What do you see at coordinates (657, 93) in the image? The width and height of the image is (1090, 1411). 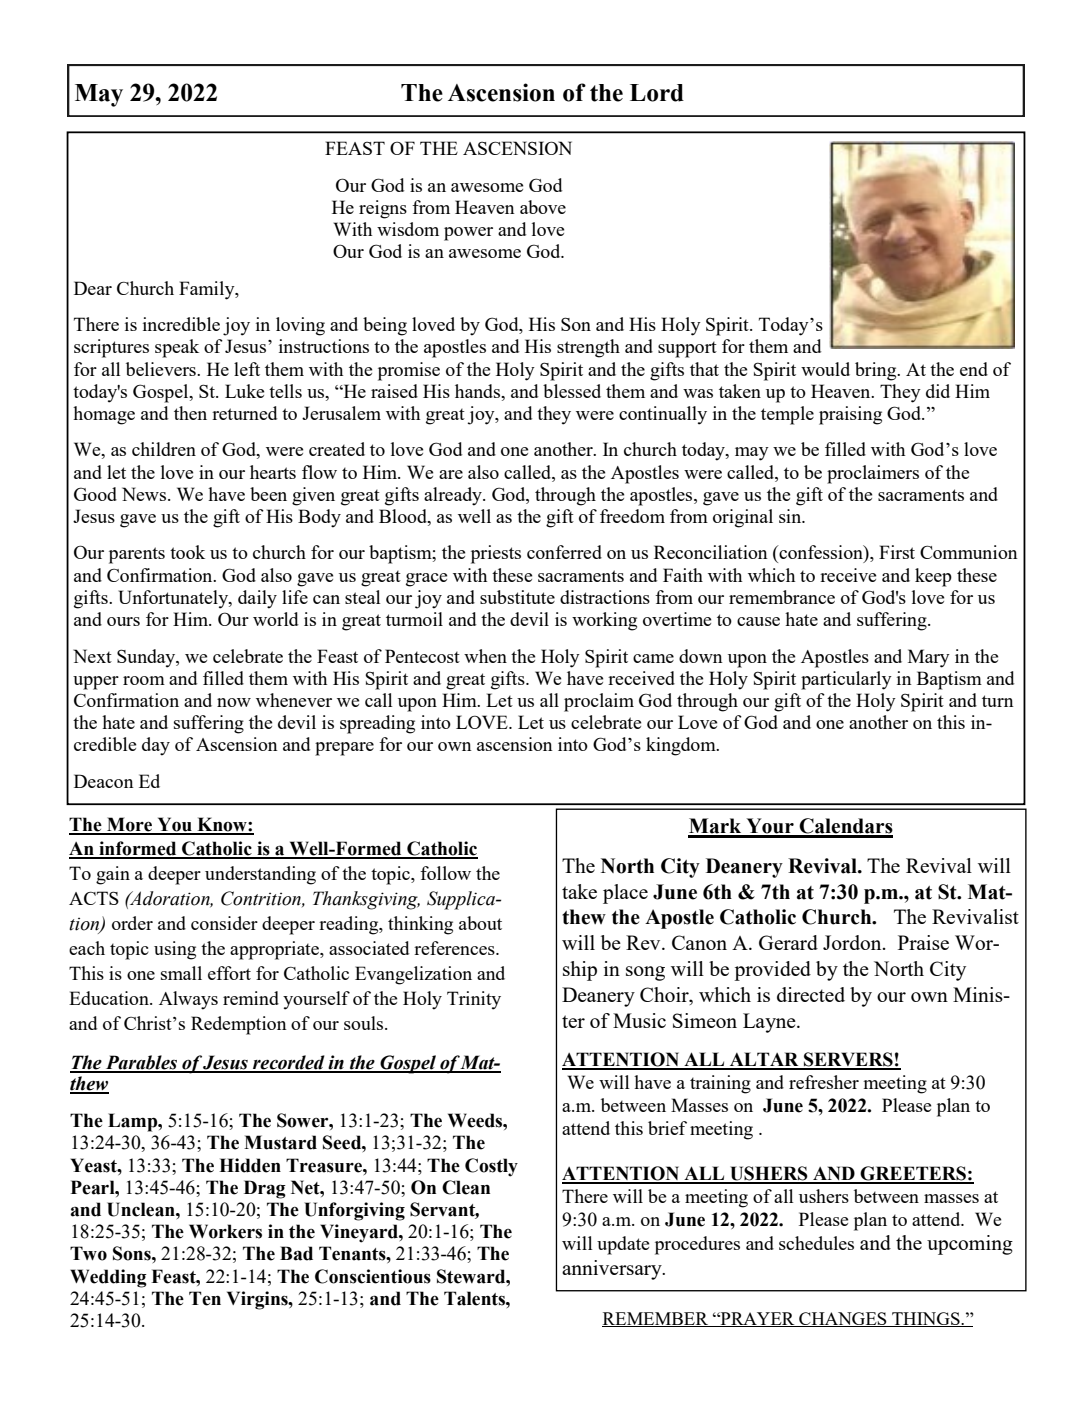 I see `Lord` at bounding box center [657, 93].
